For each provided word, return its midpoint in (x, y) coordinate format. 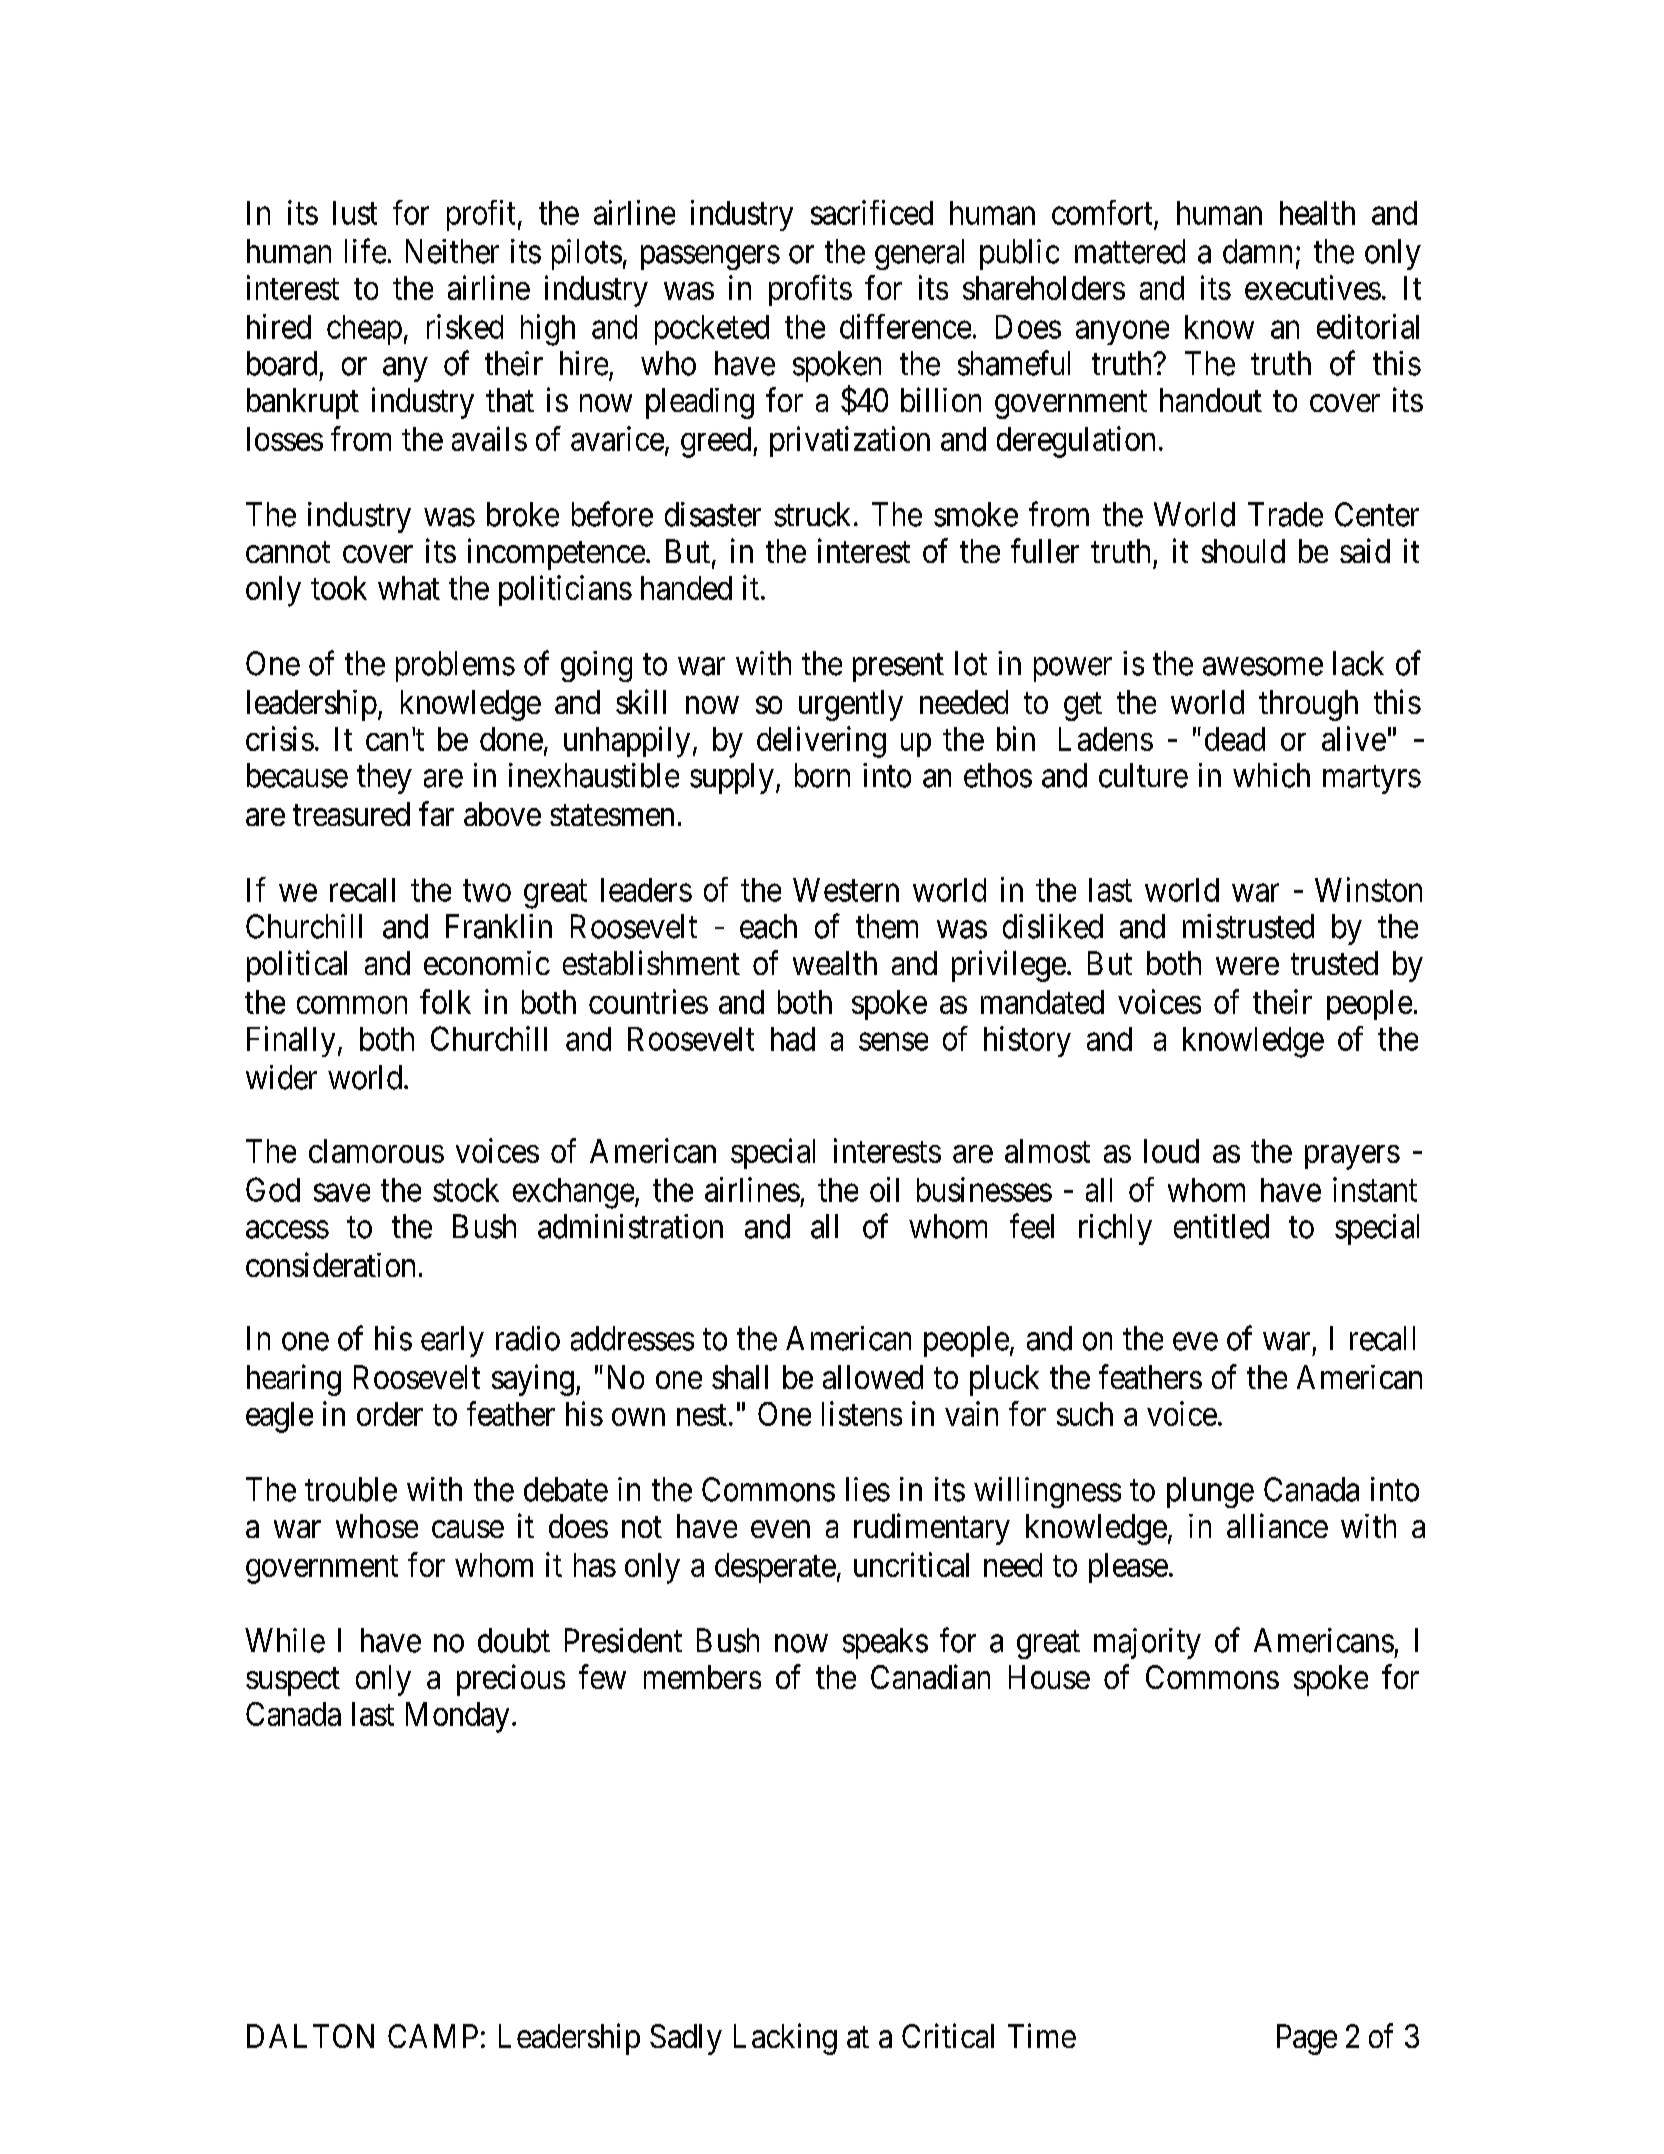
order (390, 1414)
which (1271, 775)
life (365, 251)
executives (1313, 287)
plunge (1210, 1492)
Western (846, 890)
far (436, 813)
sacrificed (872, 212)
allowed (873, 1377)
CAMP (433, 2036)
